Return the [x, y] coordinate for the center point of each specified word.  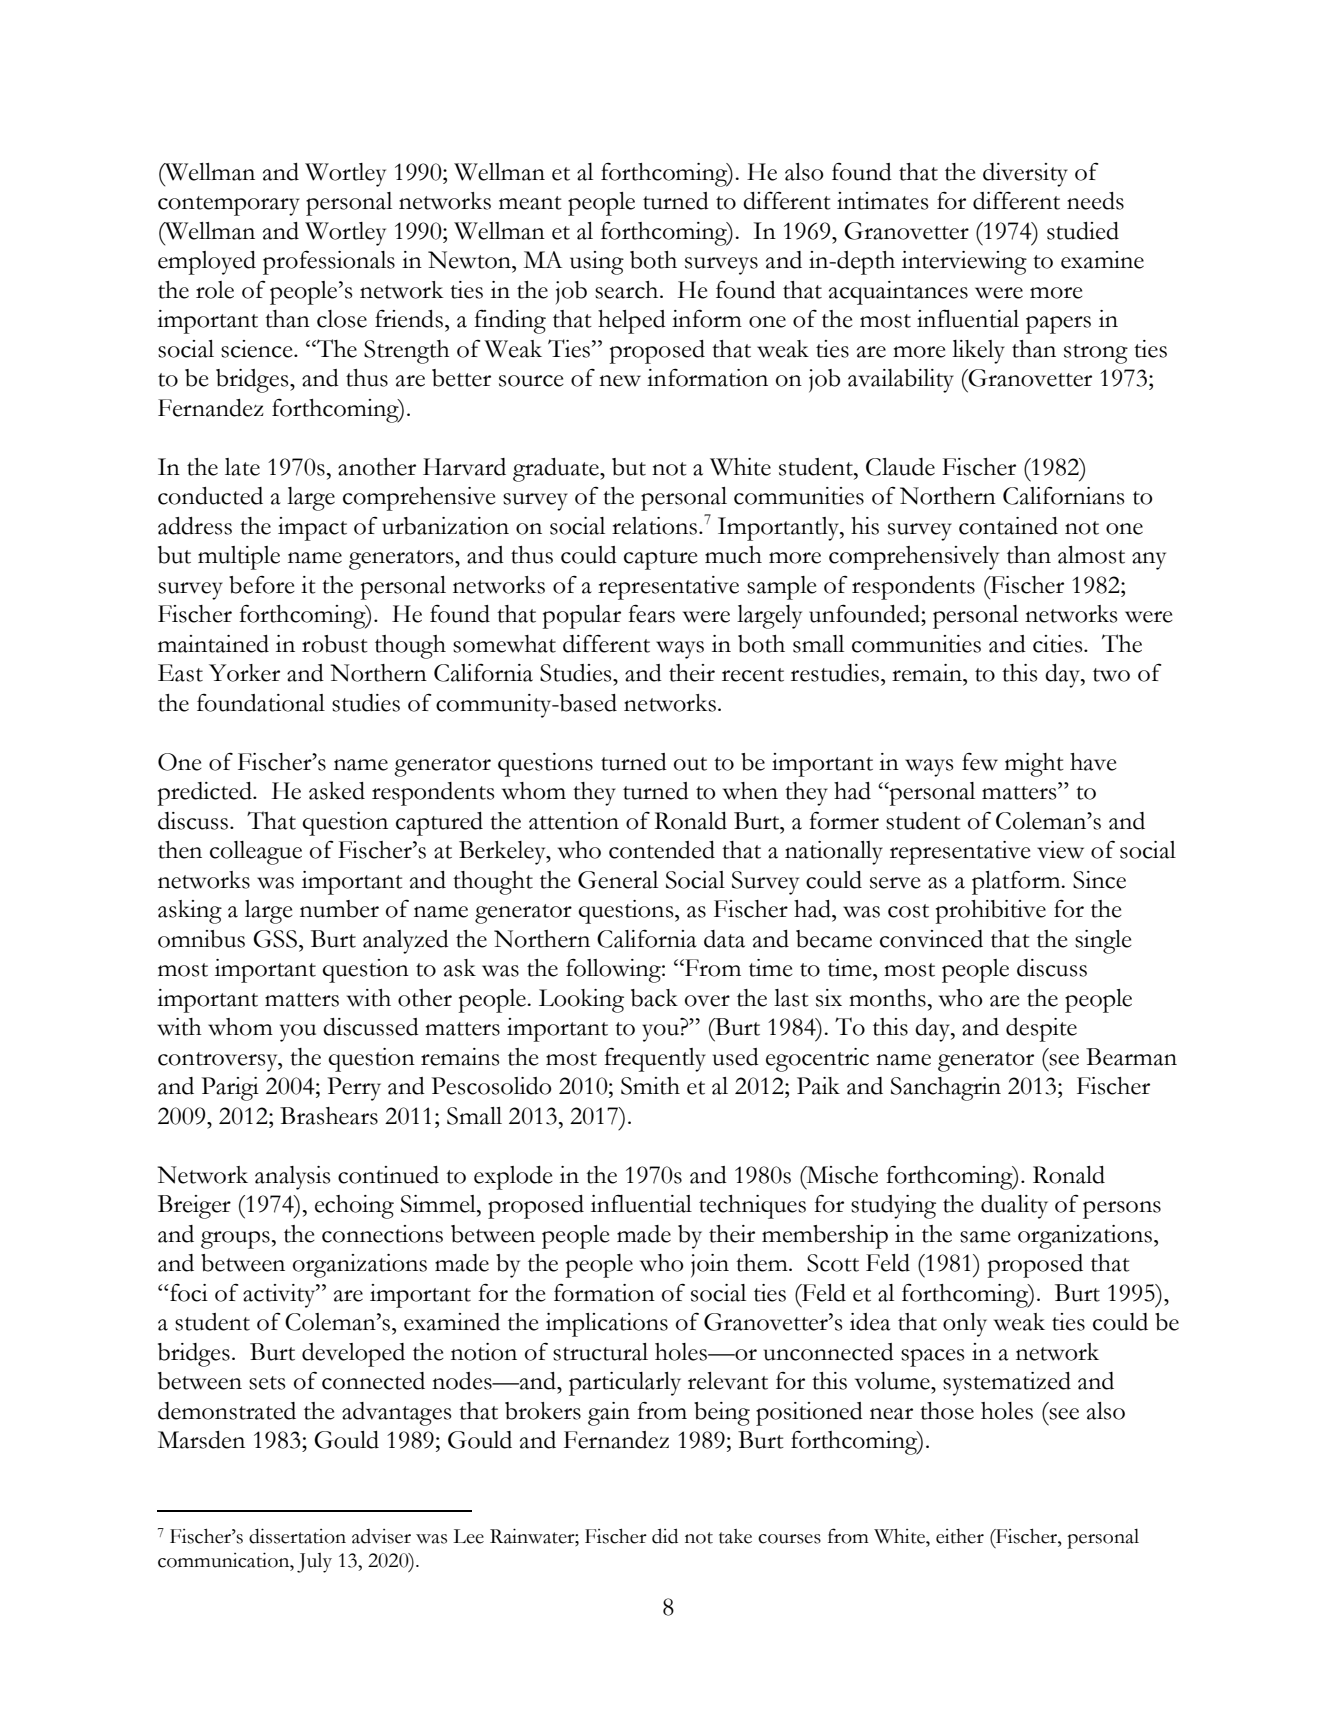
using [597, 263]
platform [1017, 882]
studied [1083, 231]
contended [662, 850]
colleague [256, 853]
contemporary [229, 206]
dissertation [297, 1536]
